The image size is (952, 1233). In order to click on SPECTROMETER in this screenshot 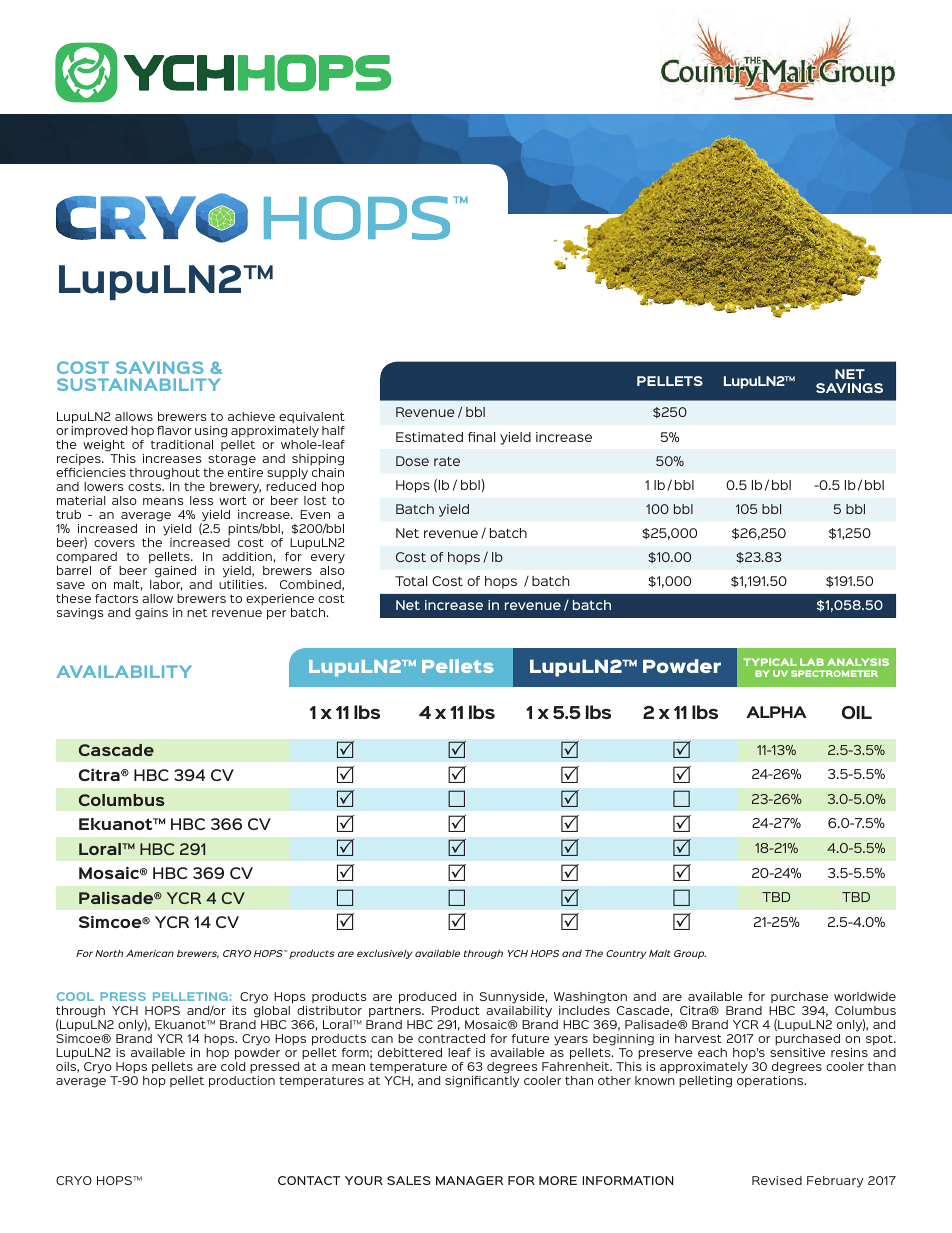, I will do `click(834, 673)`.
